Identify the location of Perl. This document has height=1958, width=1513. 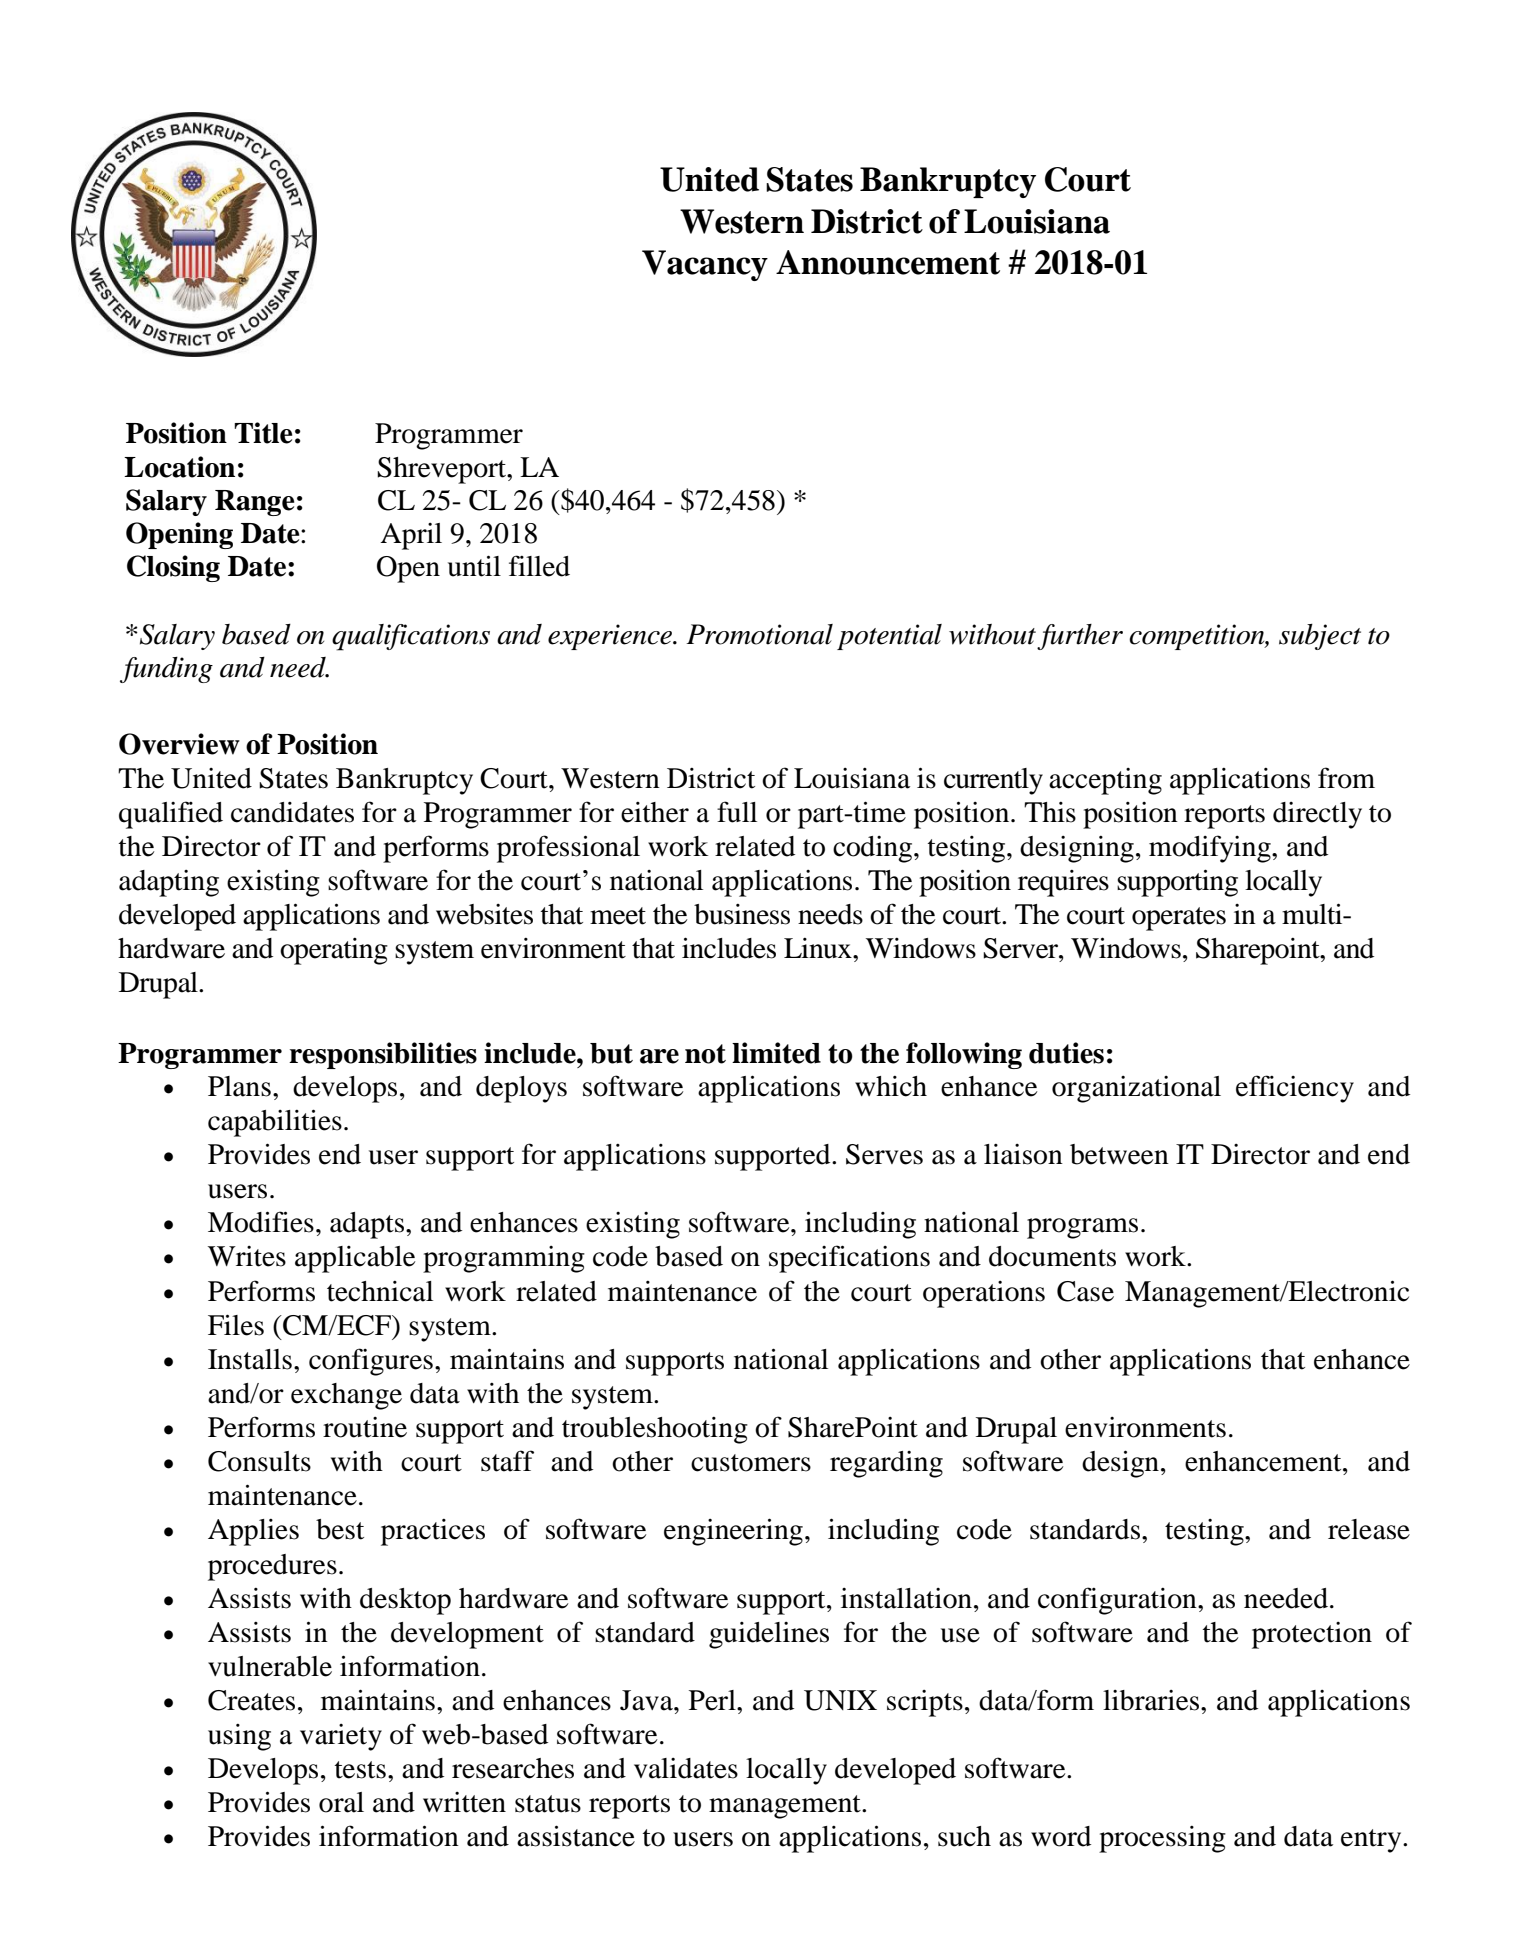
(713, 1700).
